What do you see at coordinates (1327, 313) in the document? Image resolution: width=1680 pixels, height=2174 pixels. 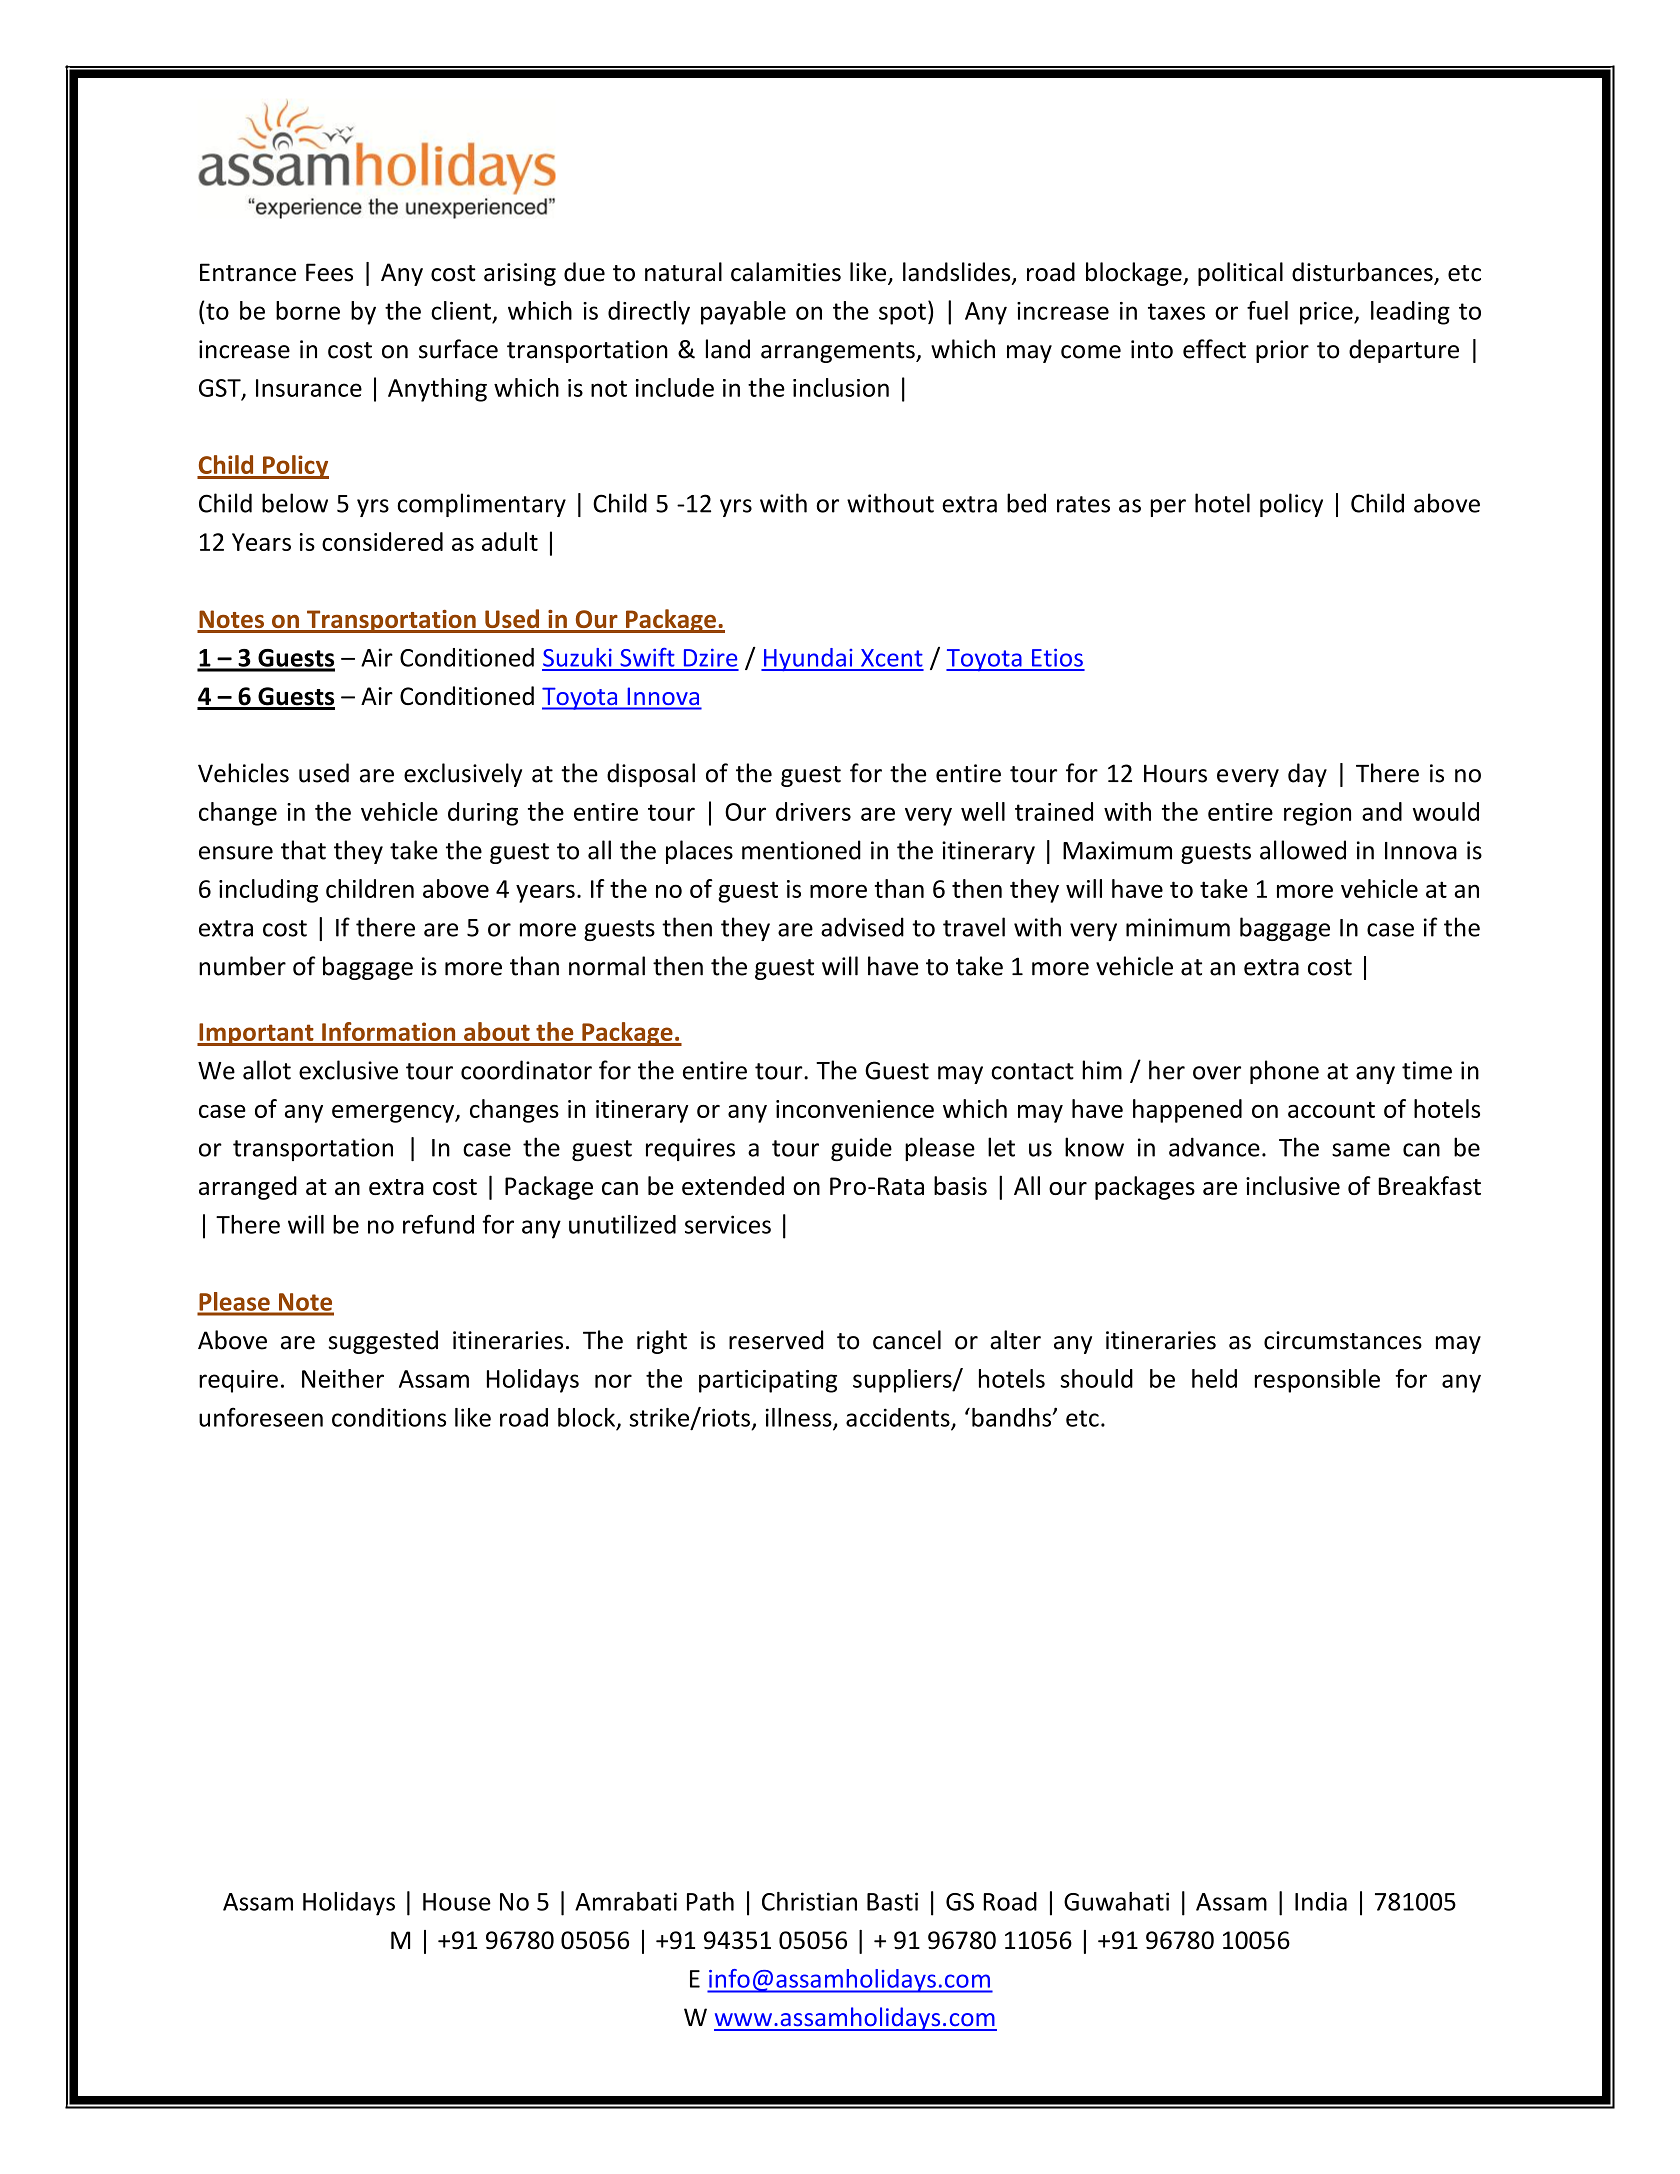 I see `price` at bounding box center [1327, 313].
